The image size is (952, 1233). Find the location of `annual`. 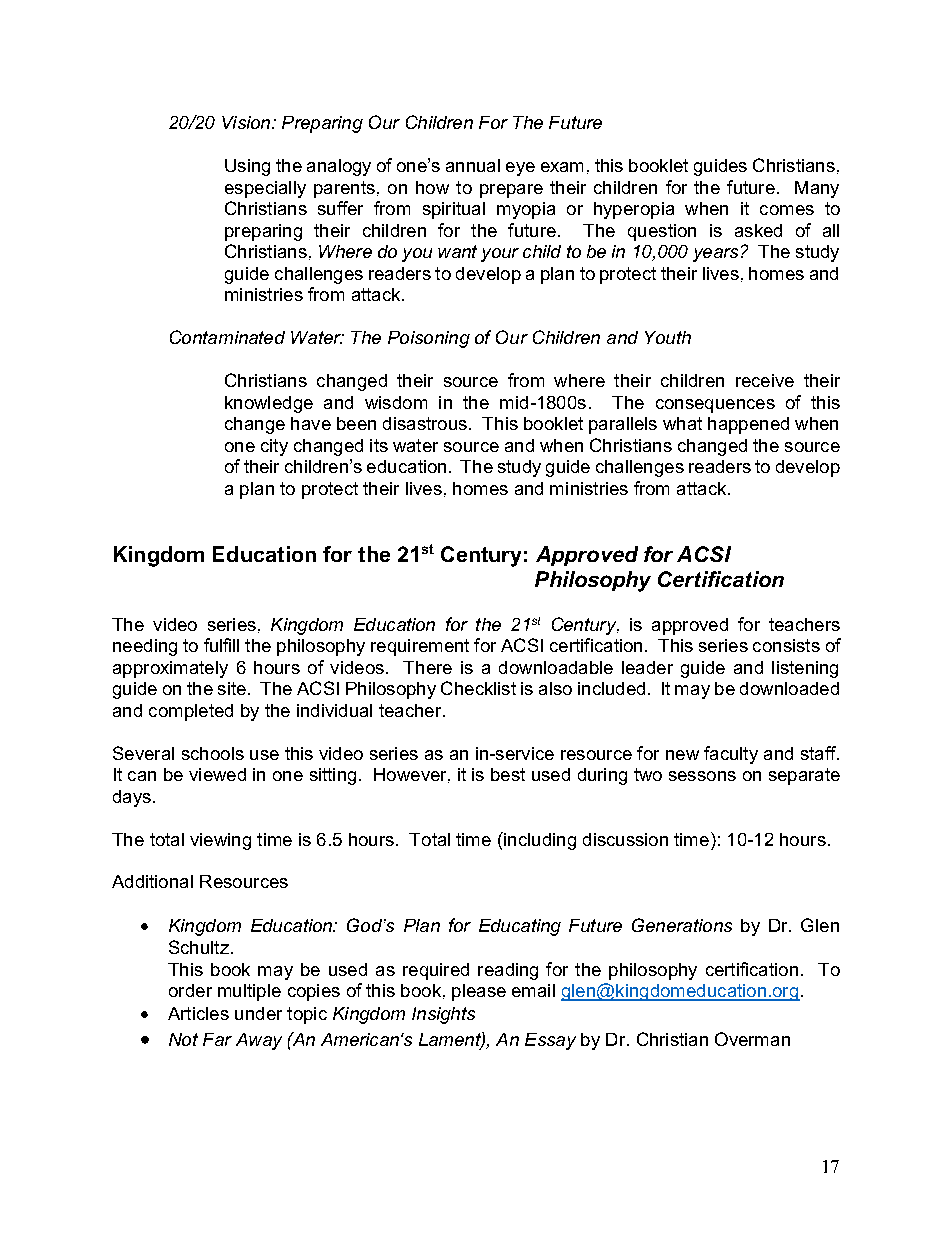

annual is located at coordinates (473, 165).
